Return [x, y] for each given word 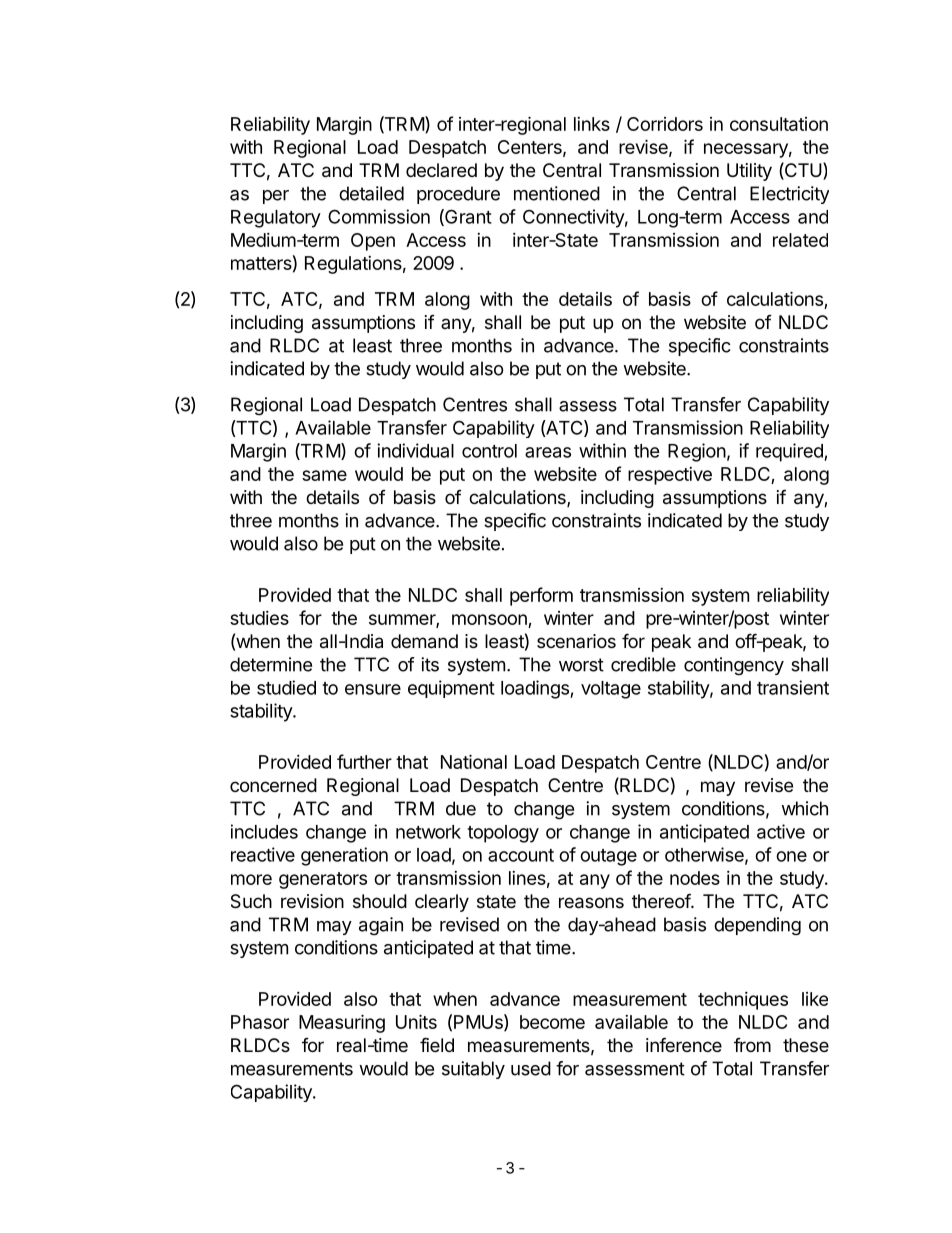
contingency [734, 666]
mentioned [557, 193]
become [552, 1022]
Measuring [342, 1023]
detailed [371, 193]
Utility [749, 172]
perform [541, 596]
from [752, 1045]
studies [259, 618]
